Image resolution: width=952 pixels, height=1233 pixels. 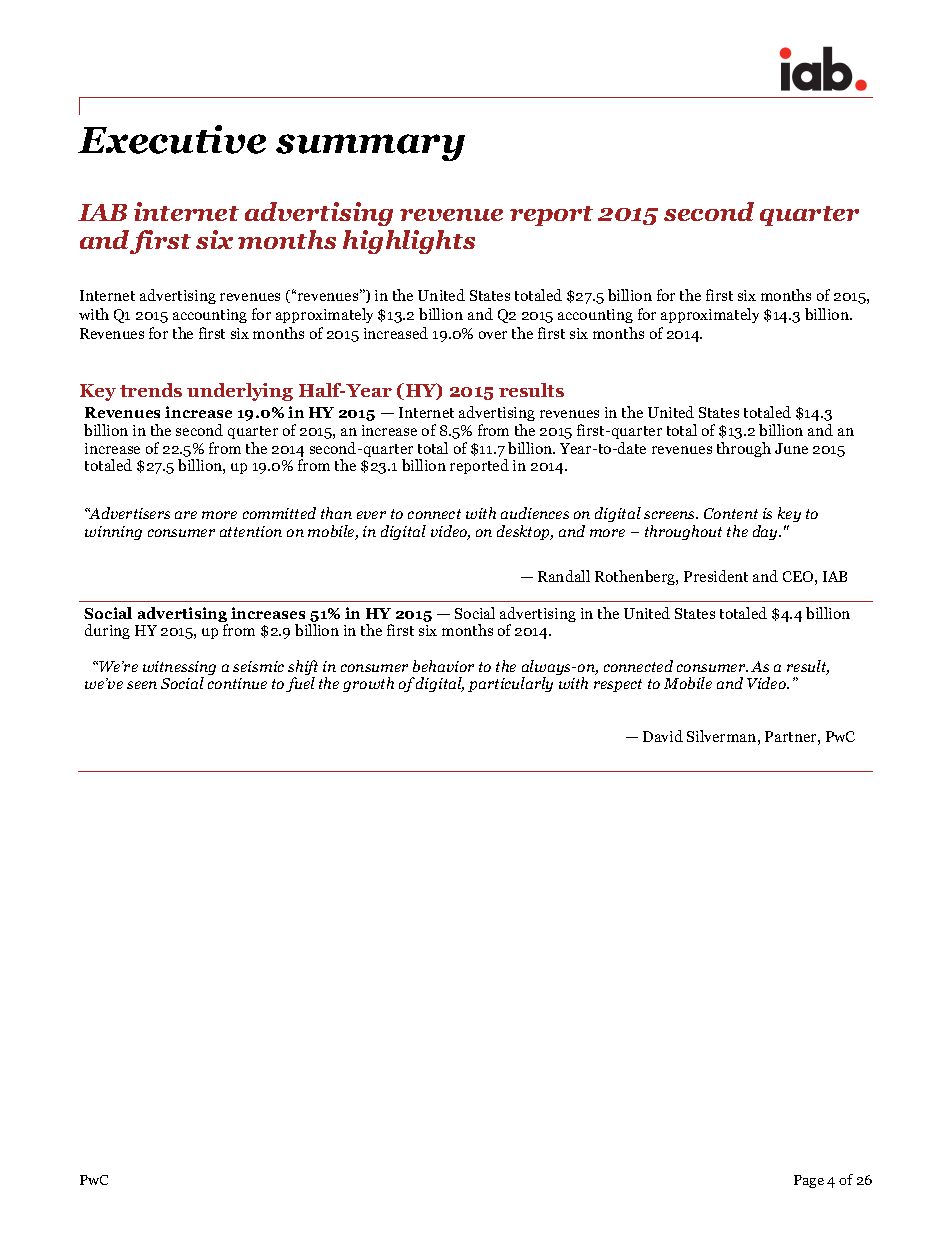 I want to click on behavior, so click(x=443, y=666).
